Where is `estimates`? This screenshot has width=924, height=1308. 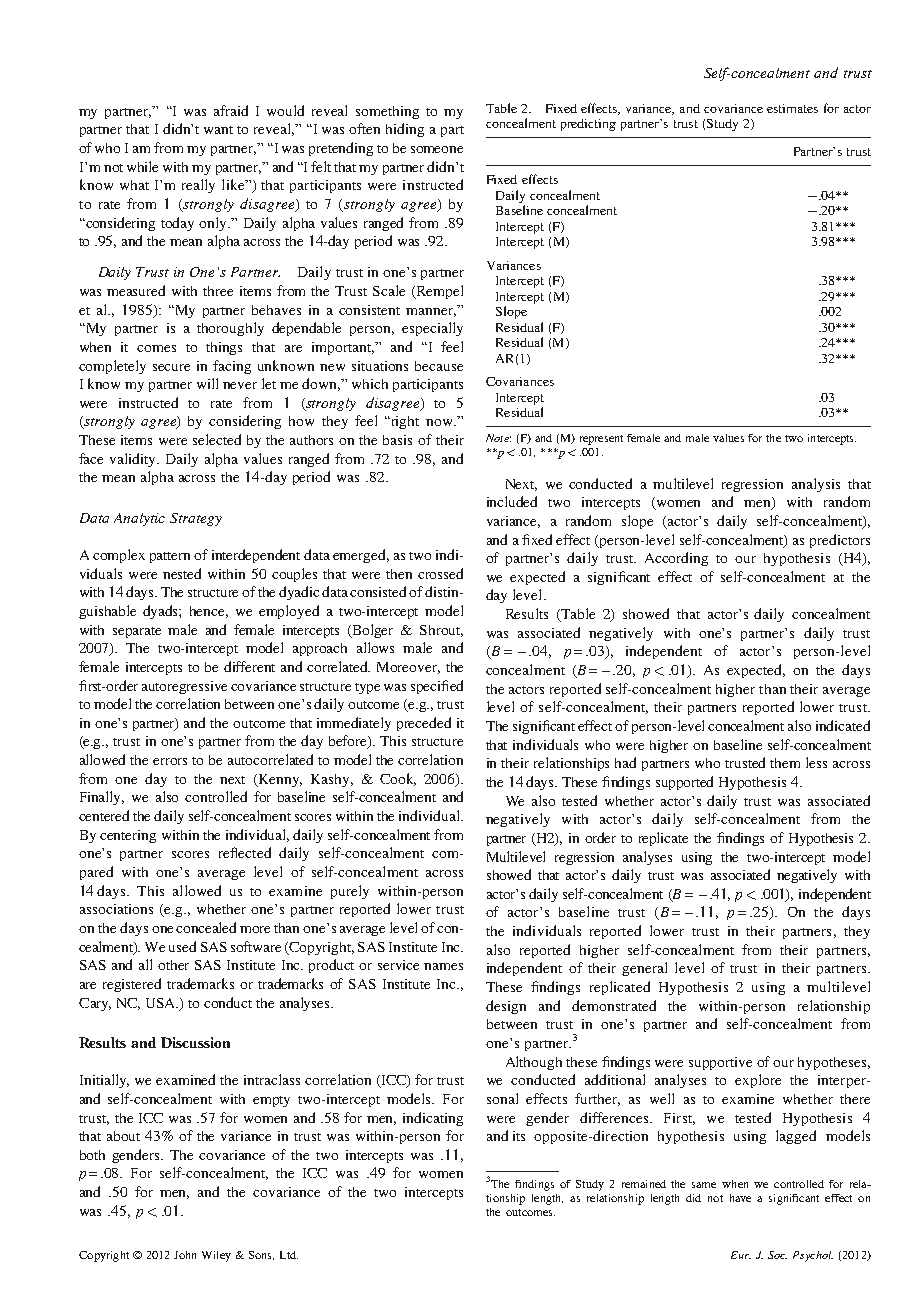
estimates is located at coordinates (792, 108).
